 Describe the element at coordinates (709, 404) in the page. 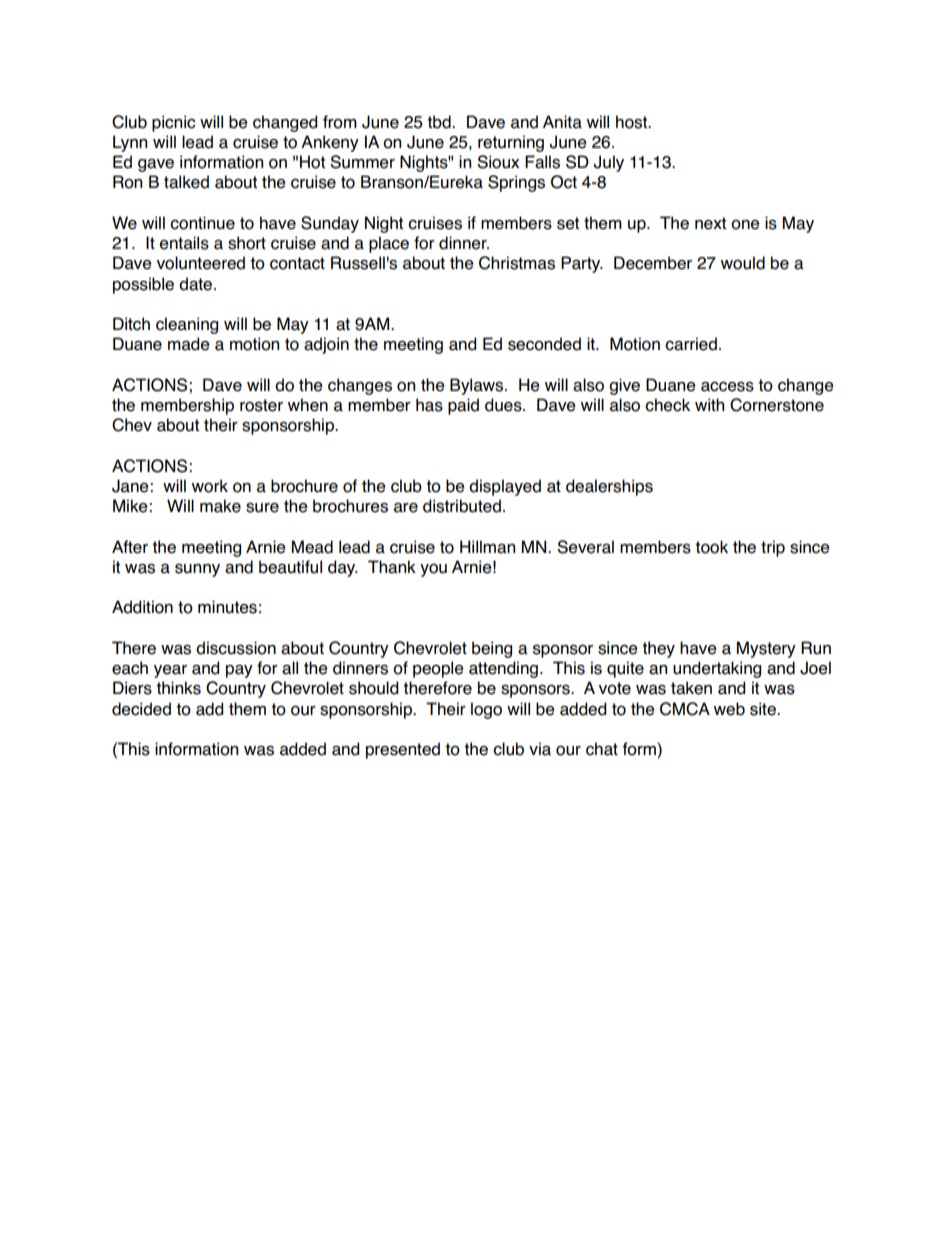

I see `with` at that location.
